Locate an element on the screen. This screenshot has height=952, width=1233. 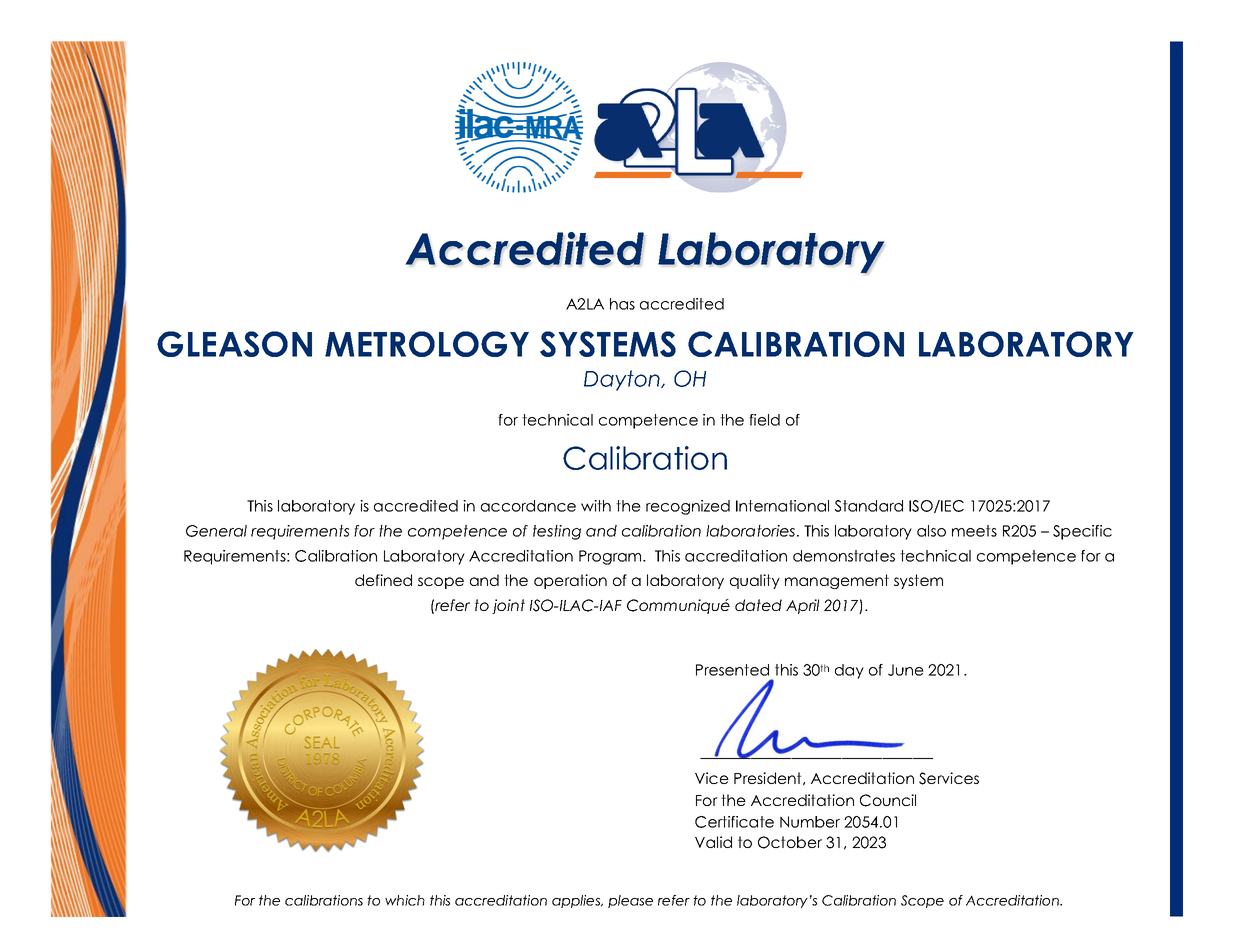
field is located at coordinates (764, 420).
